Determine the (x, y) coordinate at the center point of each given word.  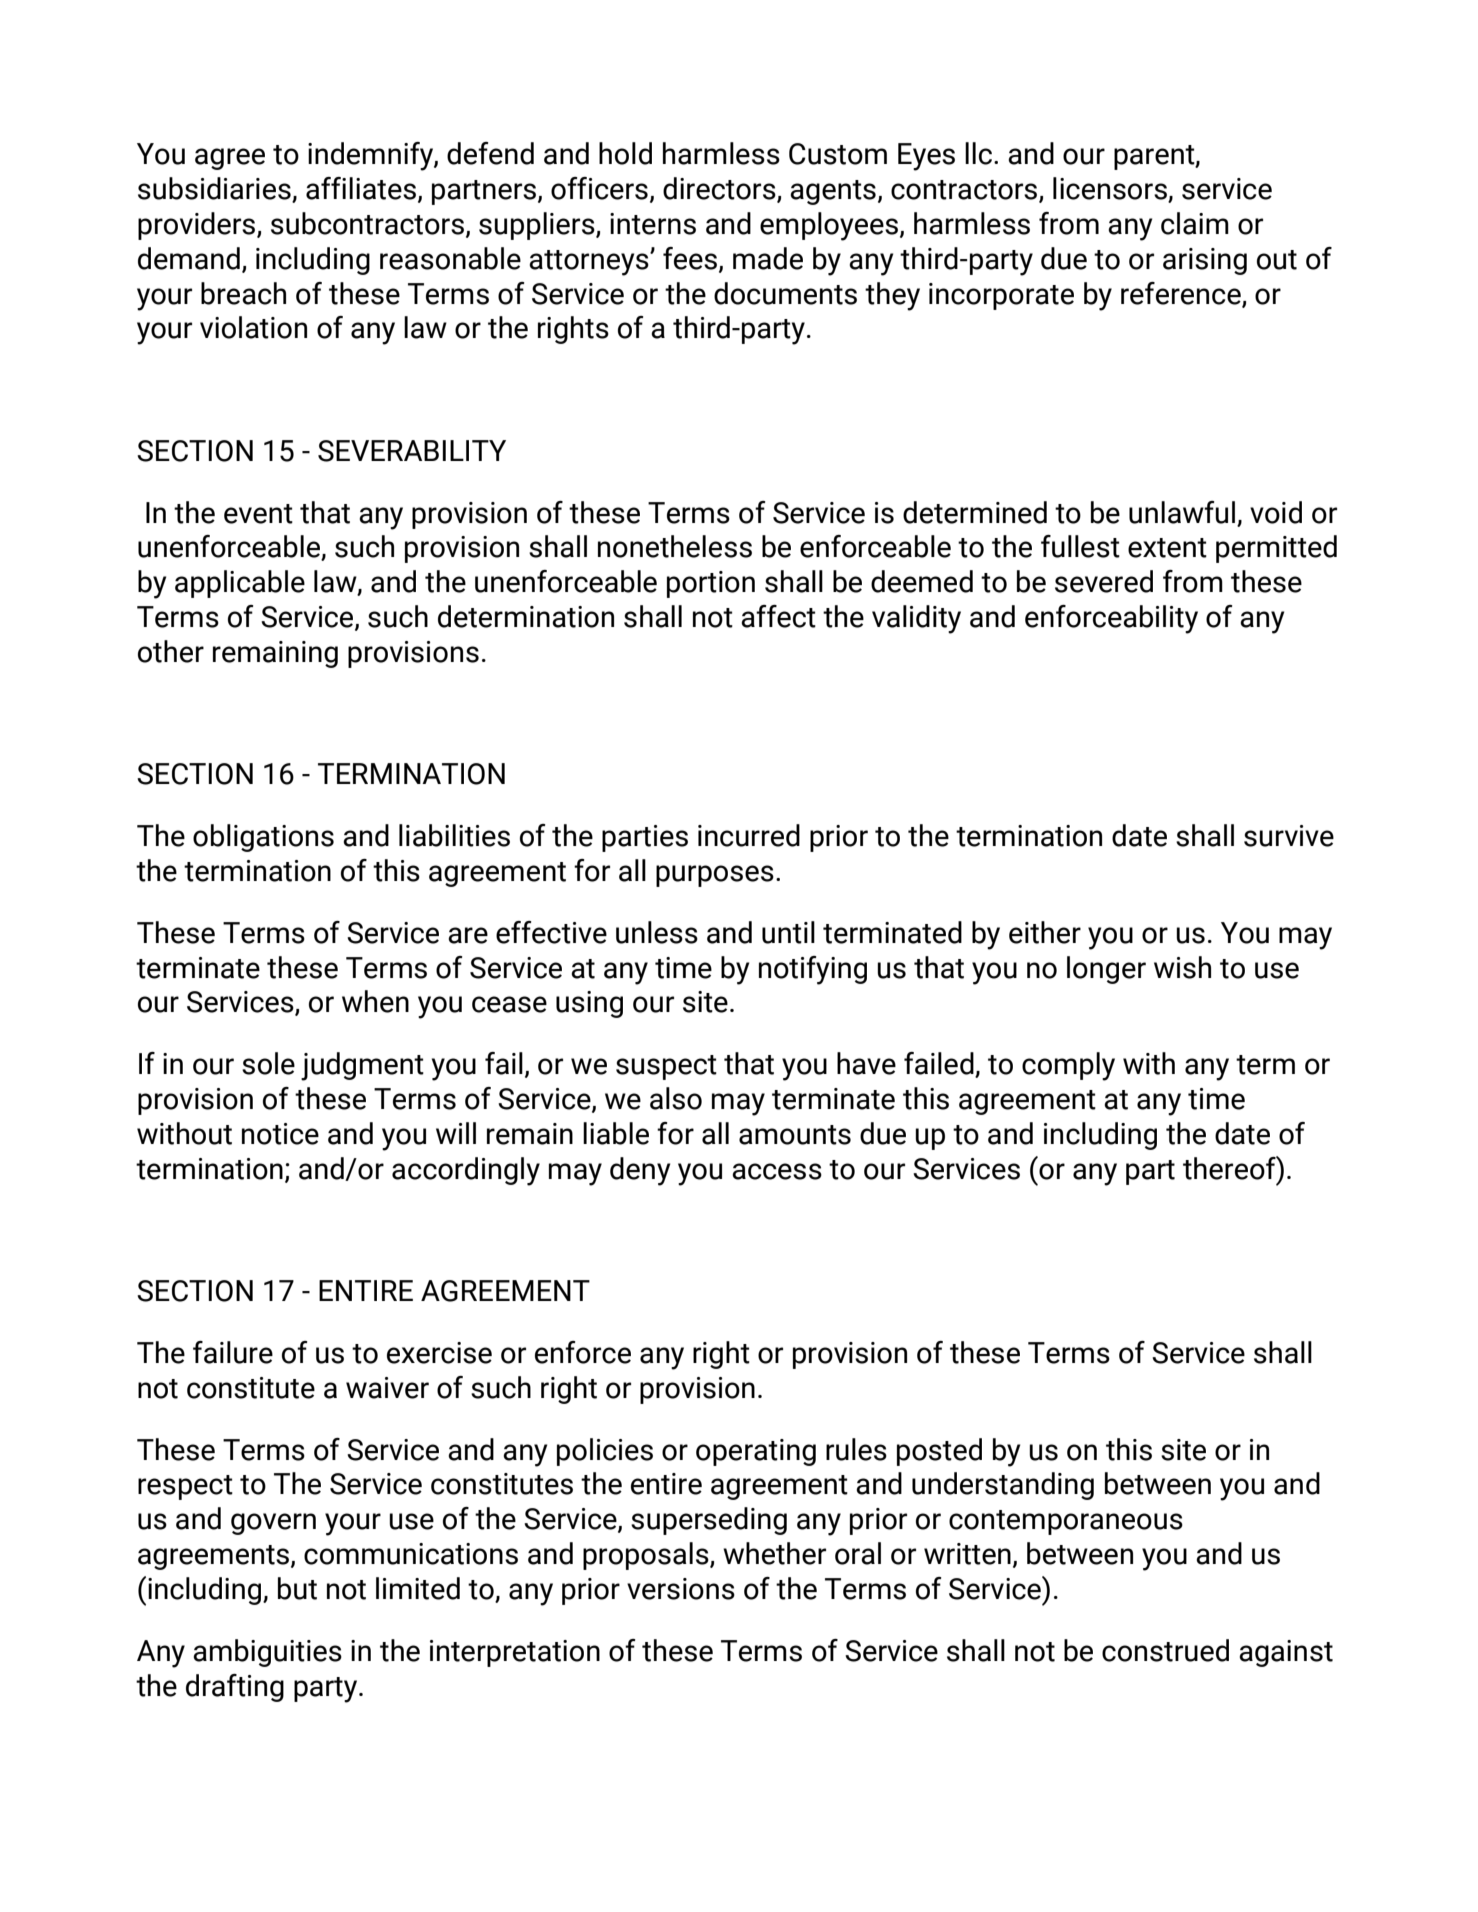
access (777, 1171)
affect (778, 616)
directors (720, 189)
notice (280, 1134)
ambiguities (267, 1653)
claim (1195, 223)
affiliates (361, 188)
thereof (1230, 1168)
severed (1104, 581)
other (171, 651)
